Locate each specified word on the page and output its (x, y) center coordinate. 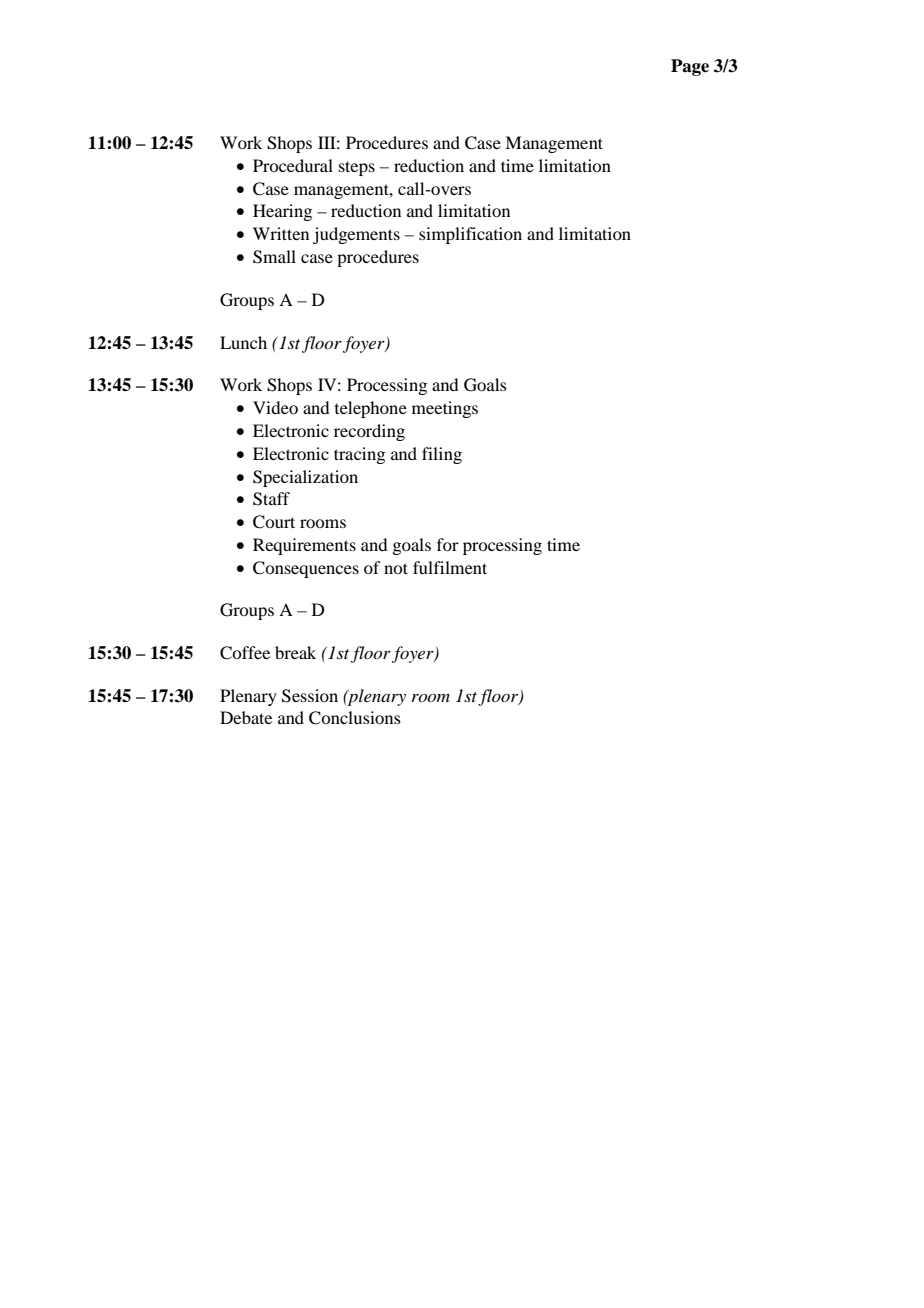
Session (310, 696)
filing (442, 455)
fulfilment (450, 567)
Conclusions (355, 718)
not (396, 568)
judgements (356, 235)
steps (357, 168)
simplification (470, 235)
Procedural (293, 165)
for (448, 544)
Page (690, 67)
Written (281, 233)
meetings (445, 409)
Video (275, 407)
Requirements (304, 546)
